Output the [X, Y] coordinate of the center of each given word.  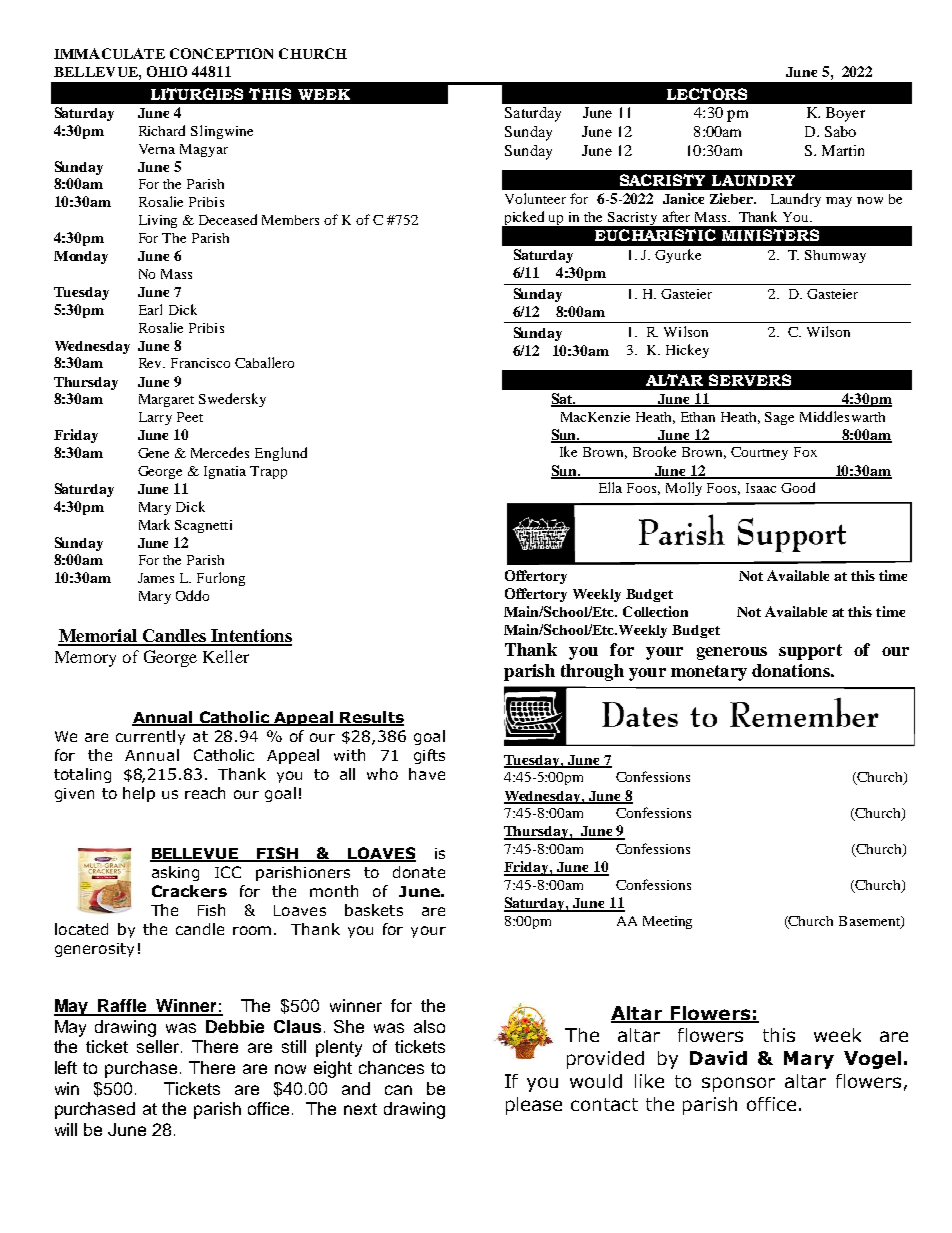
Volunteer [535, 198]
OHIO [167, 71]
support [810, 652]
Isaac [761, 488]
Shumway [835, 256]
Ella [610, 487]
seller [159, 1046]
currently [150, 737]
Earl [150, 309]
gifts [429, 756]
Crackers [189, 891]
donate [419, 872]
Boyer [845, 114]
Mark [154, 524]
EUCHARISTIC [655, 235]
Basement [870, 922]
